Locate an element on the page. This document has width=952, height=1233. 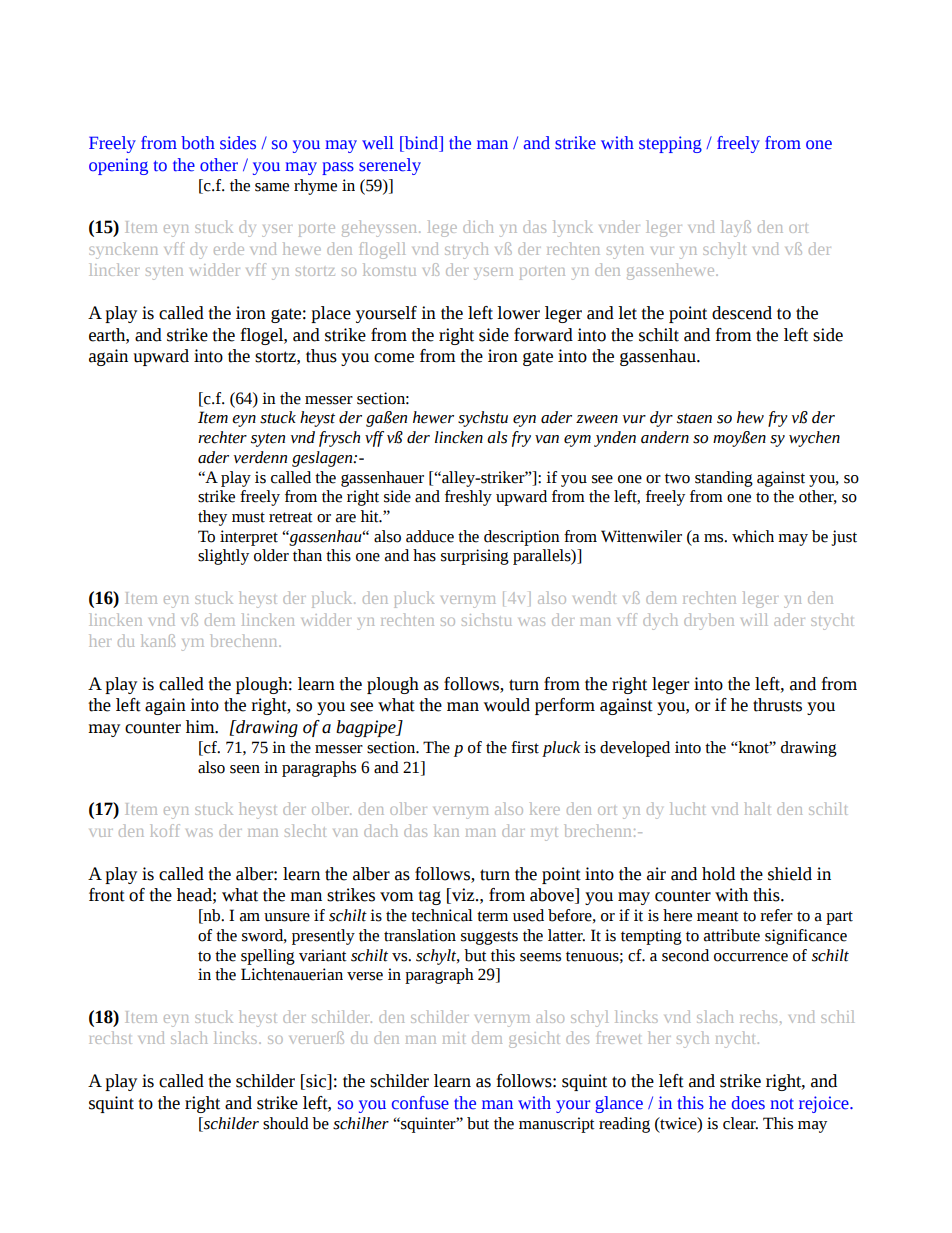
bind is located at coordinates (421, 144).
